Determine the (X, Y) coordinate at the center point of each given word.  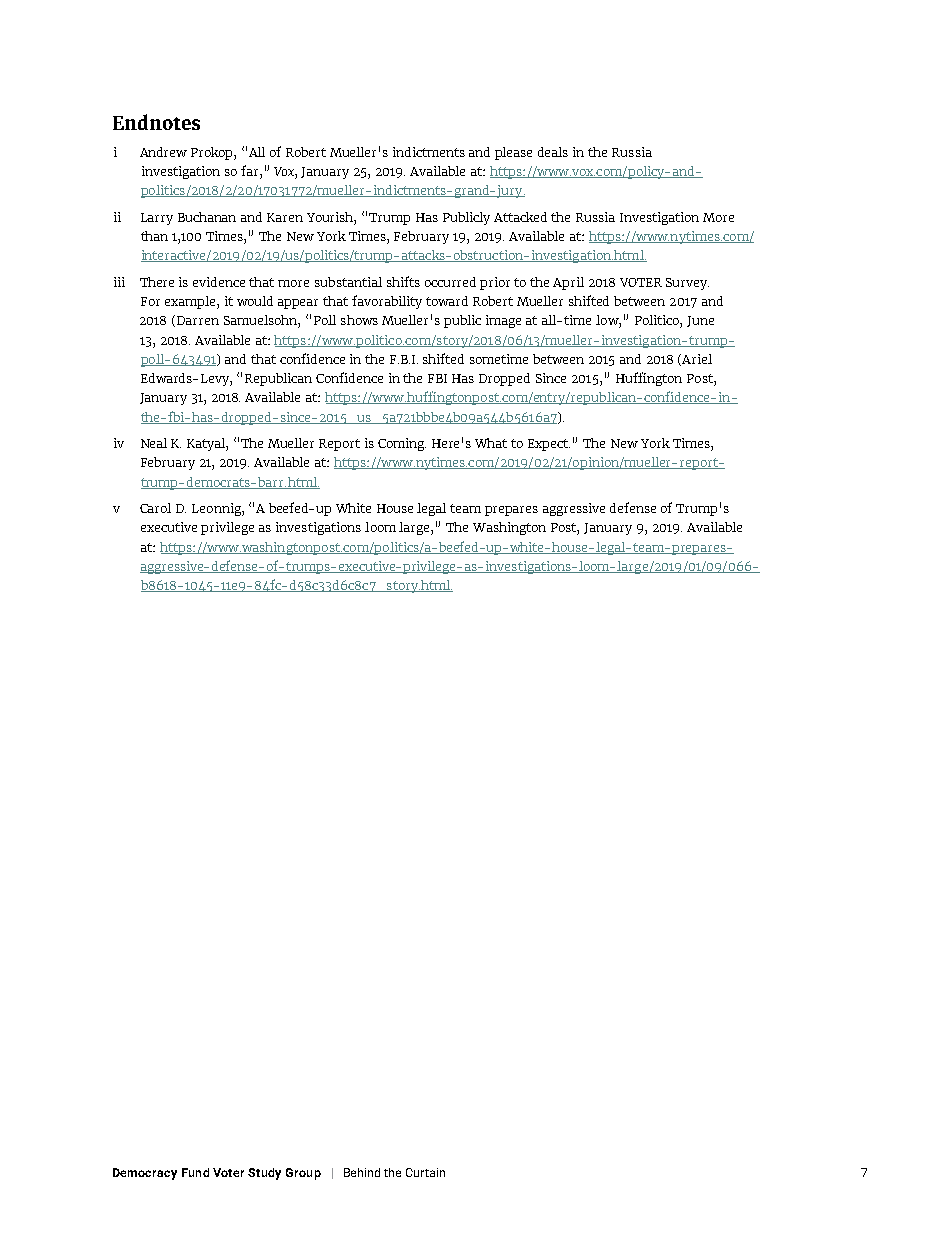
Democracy (145, 1174)
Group (303, 1174)
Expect (549, 445)
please (513, 153)
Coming (402, 444)
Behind (362, 1172)
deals (553, 152)
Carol (155, 508)
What (491, 443)
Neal (154, 443)
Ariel (697, 359)
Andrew (163, 152)
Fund (195, 1172)
